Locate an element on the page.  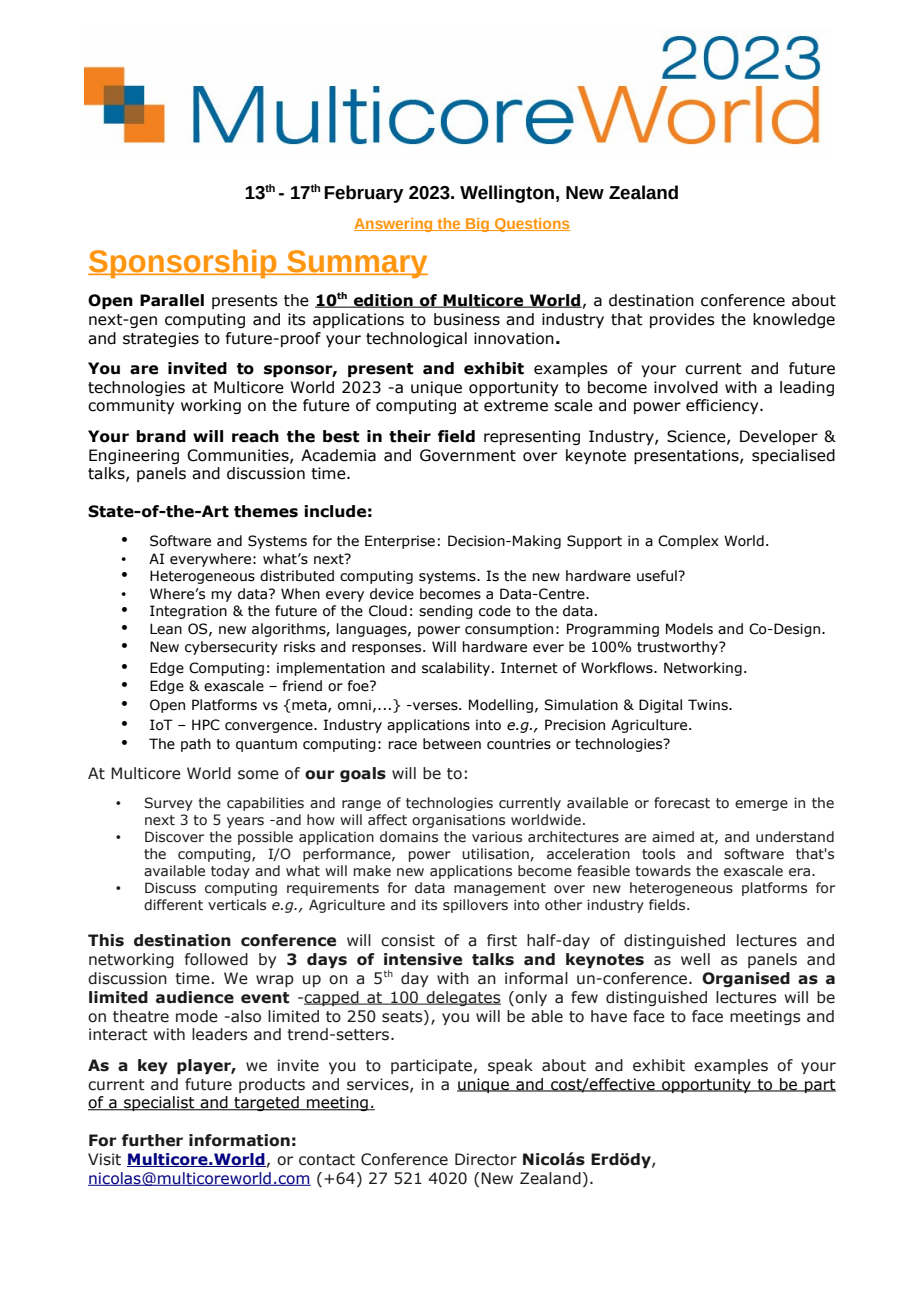
sending is located at coordinates (446, 612).
